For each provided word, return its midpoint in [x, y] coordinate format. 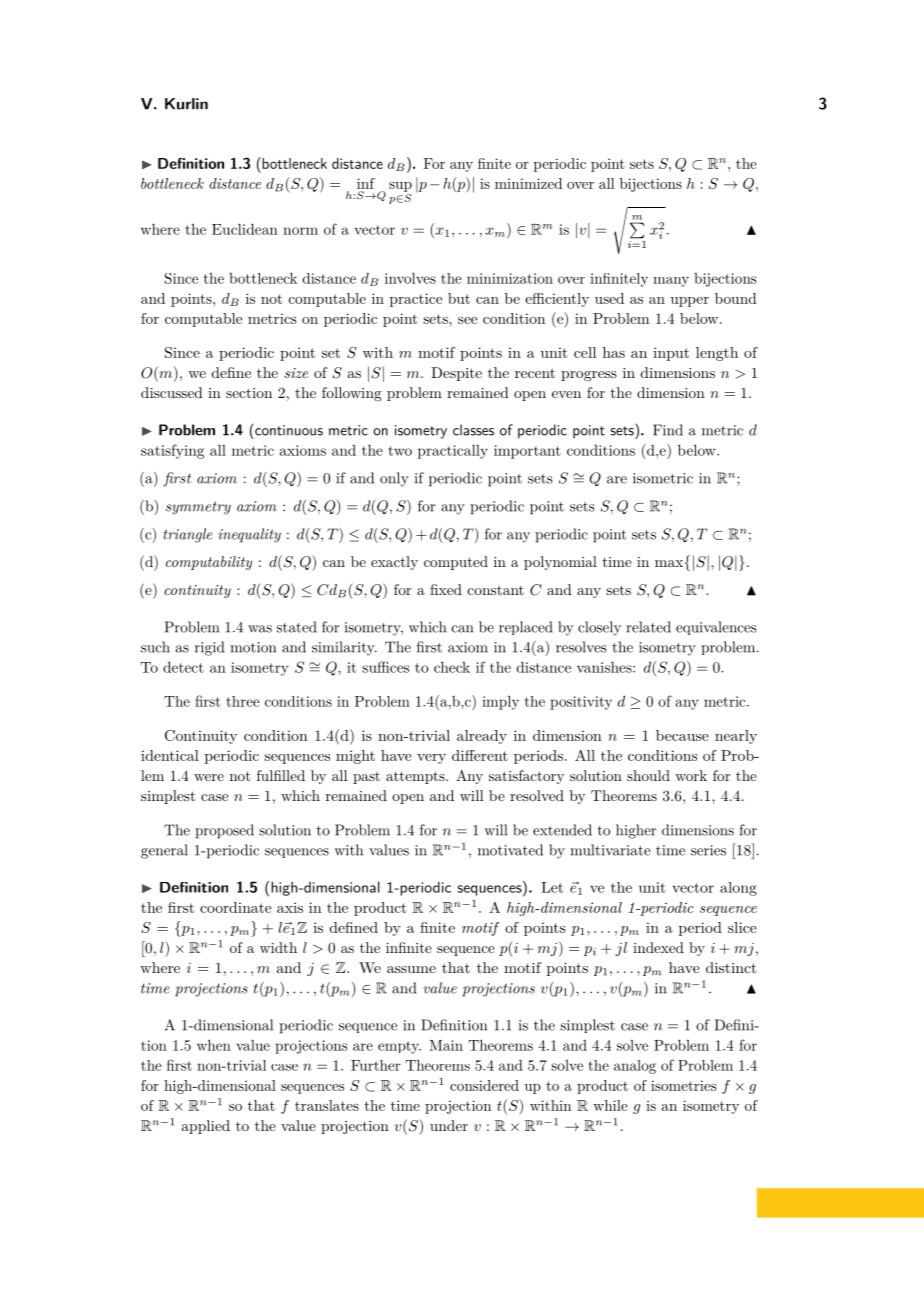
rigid [209, 648]
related [648, 627]
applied [206, 1127]
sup [400, 187]
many [671, 282]
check [452, 667]
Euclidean [245, 229]
